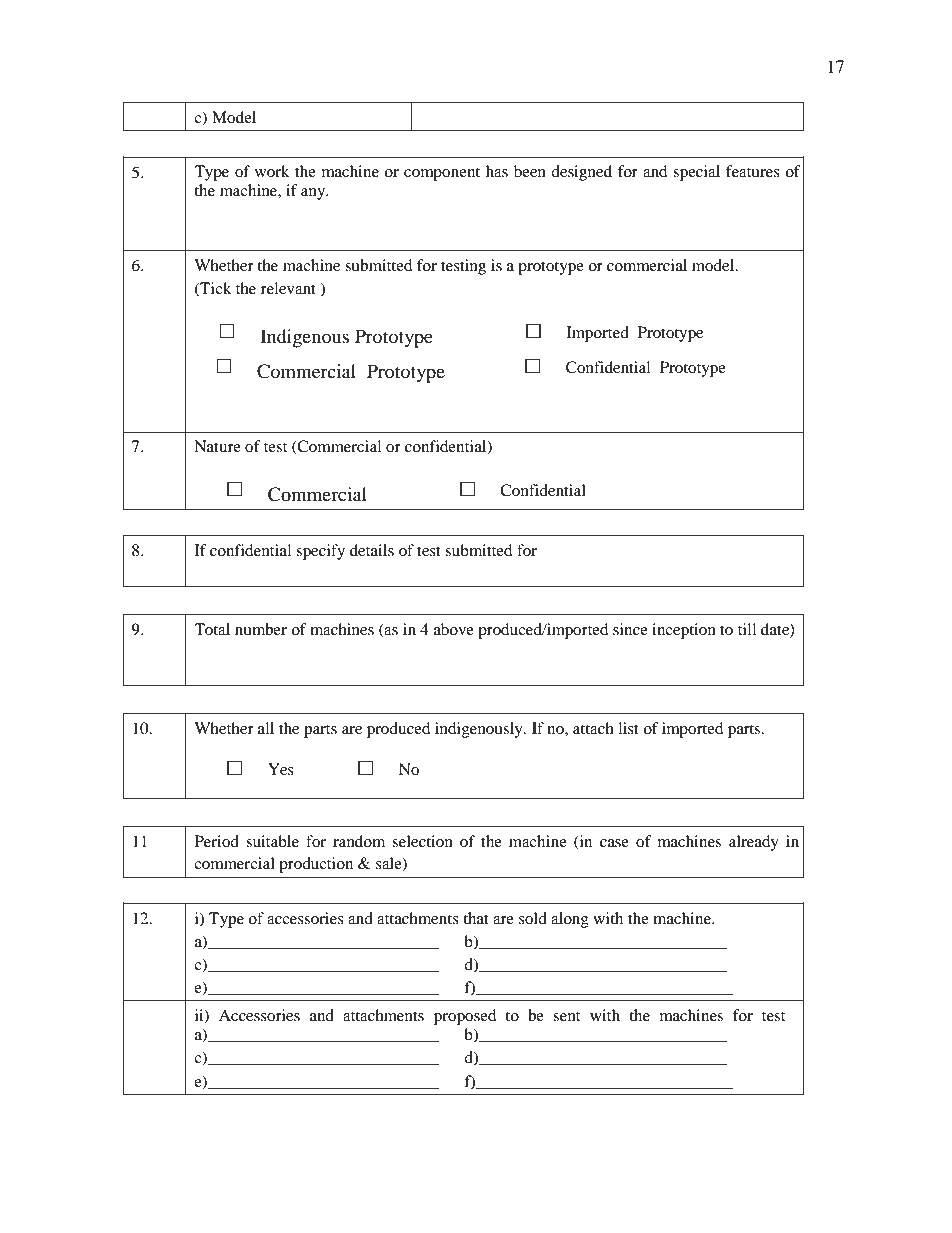  What do you see at coordinates (753, 171) in the page?
I see `features` at bounding box center [753, 171].
